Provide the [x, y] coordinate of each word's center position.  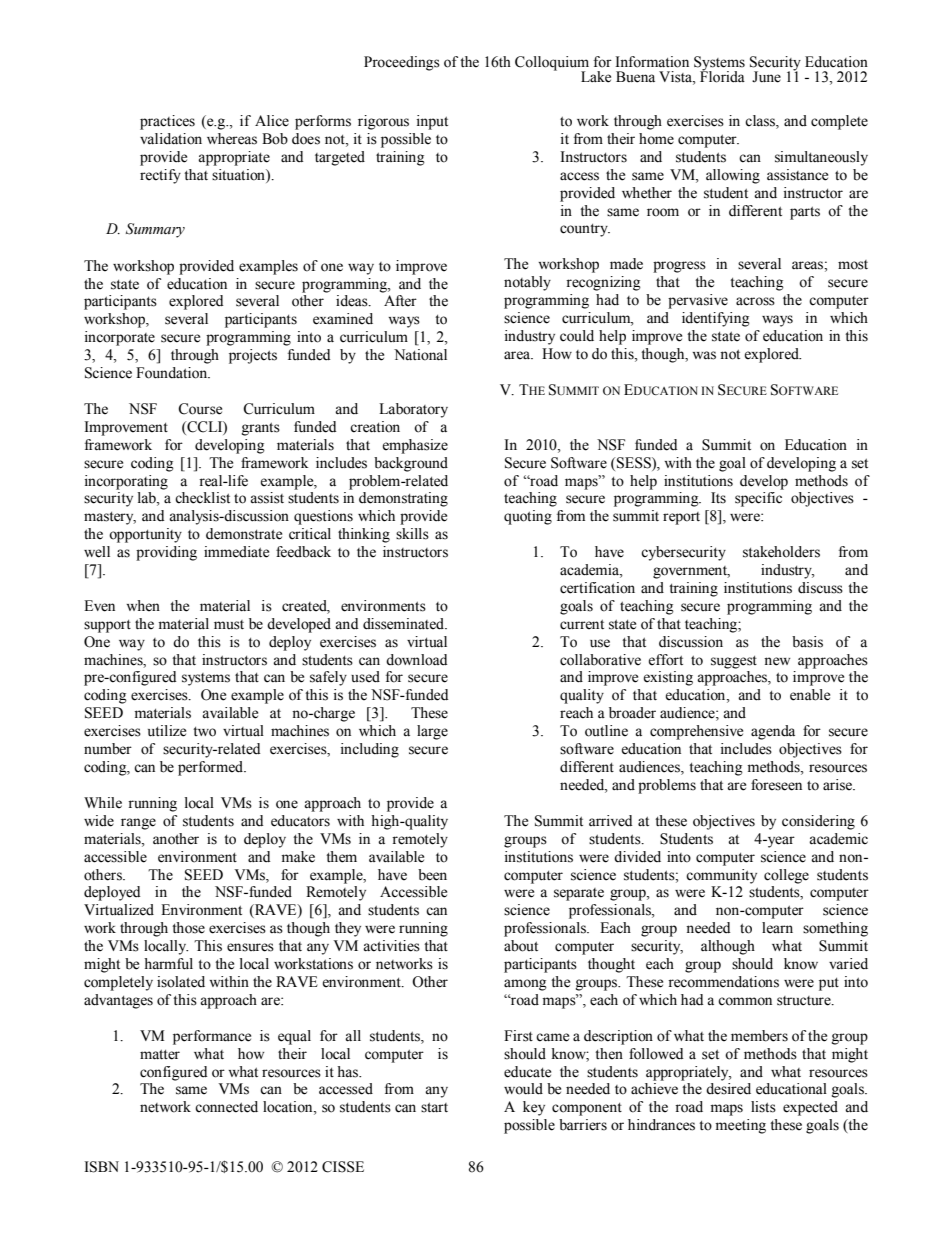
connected [226, 1107]
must [229, 625]
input [432, 122]
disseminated [405, 624]
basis [807, 642]
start [434, 1108]
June [766, 77]
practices [167, 122]
